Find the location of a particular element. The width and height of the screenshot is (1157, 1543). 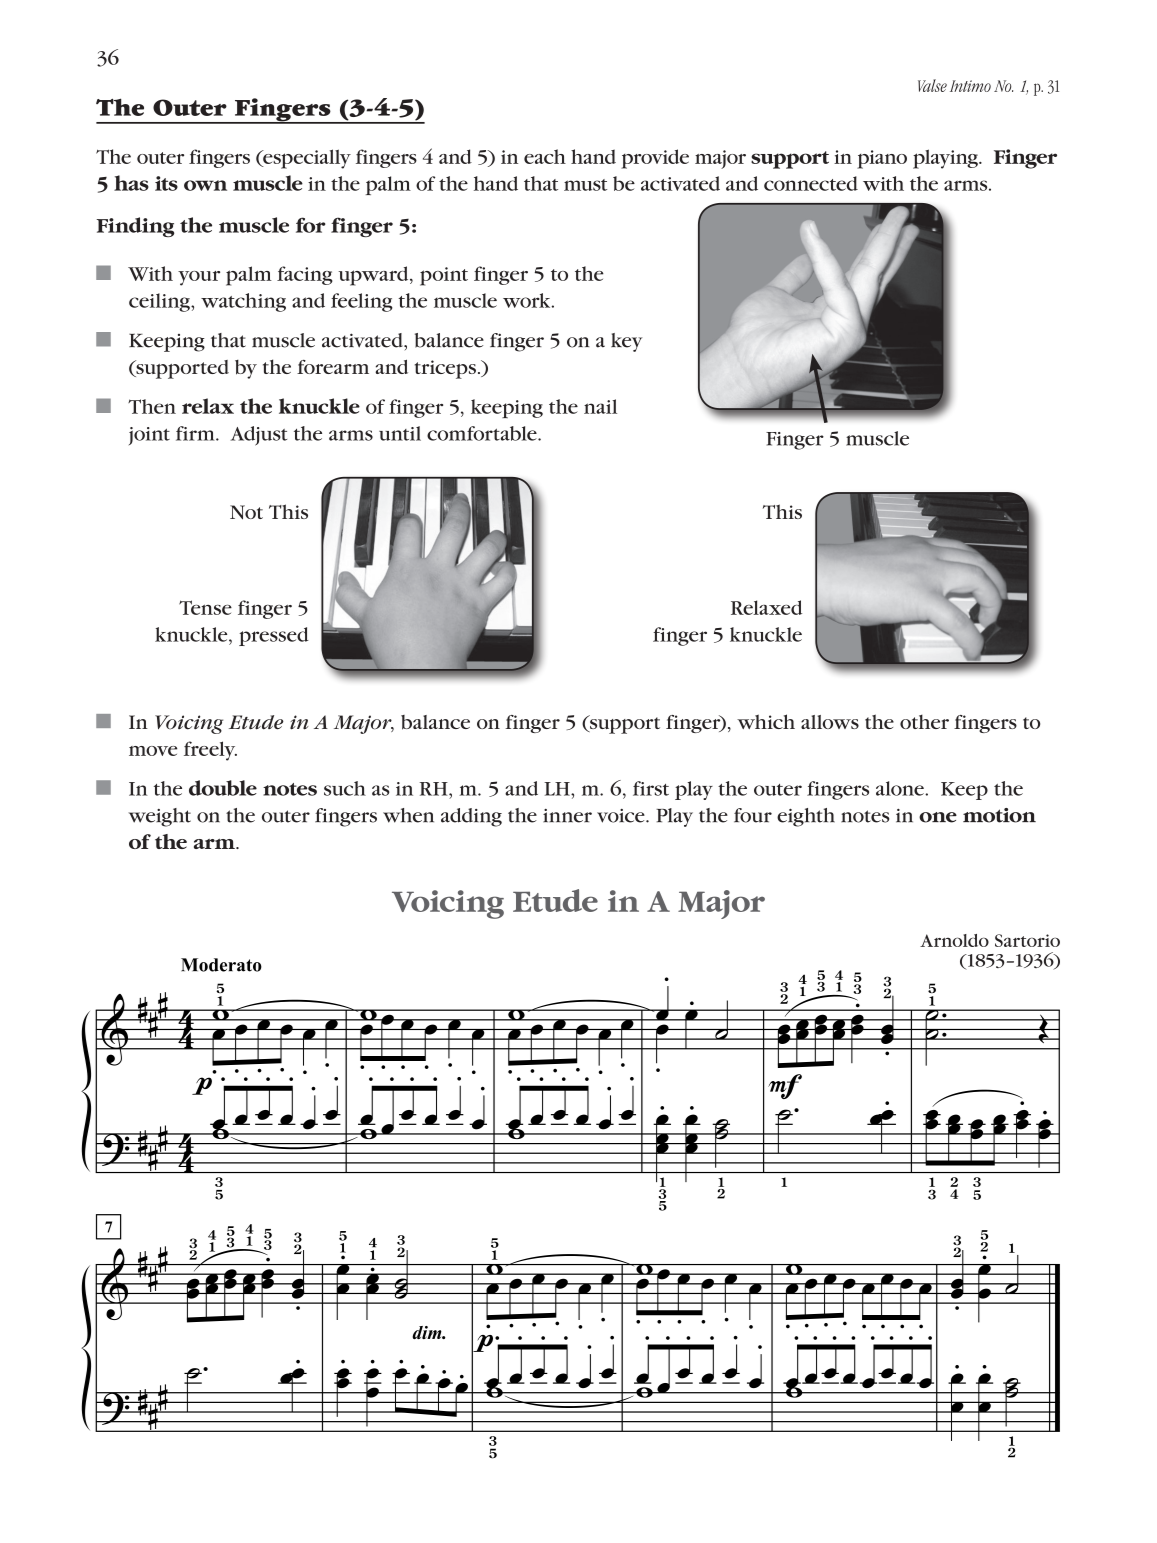

nail is located at coordinates (600, 406).
